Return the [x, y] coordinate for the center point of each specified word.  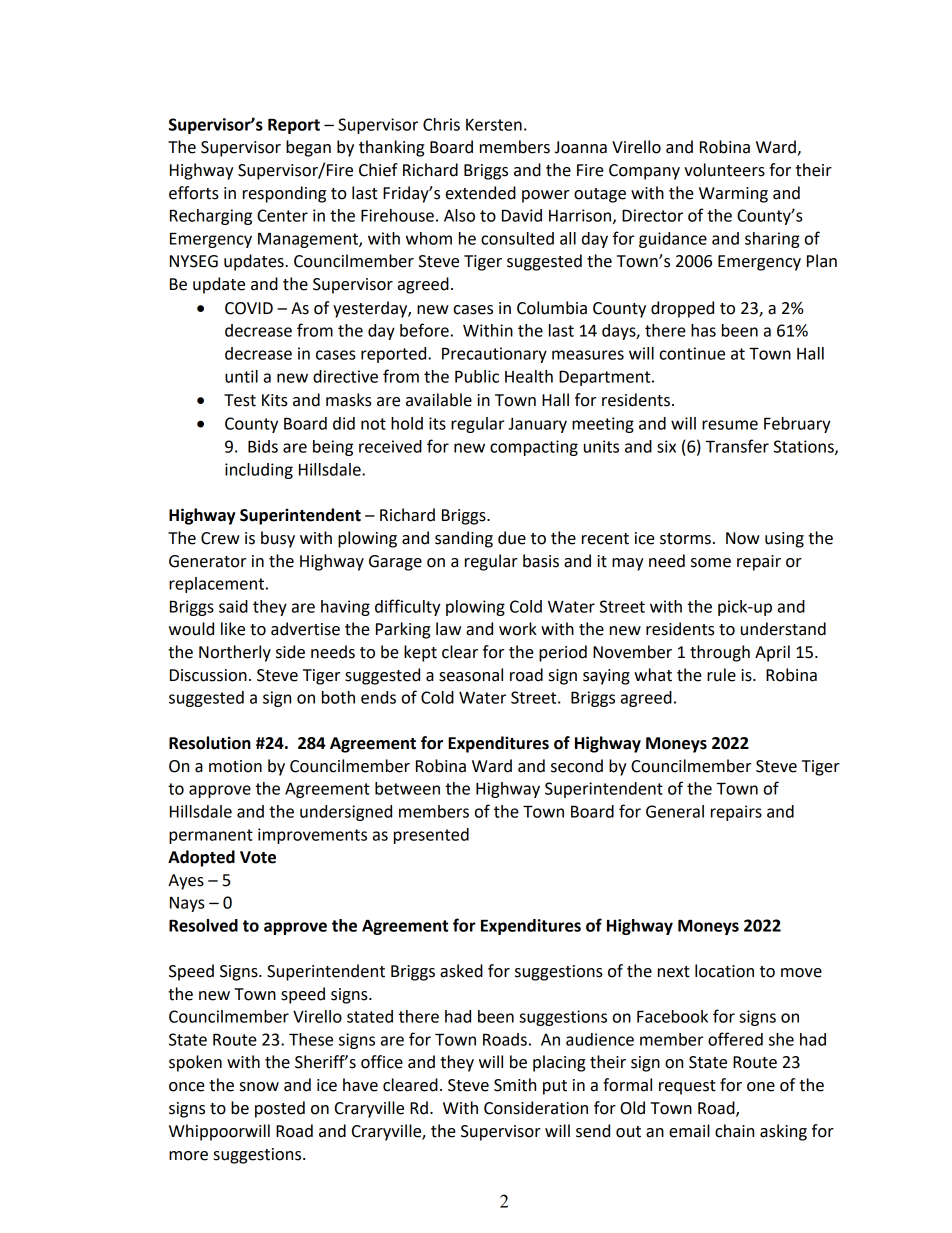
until [241, 376]
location [724, 971]
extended [481, 193]
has [703, 330]
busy [278, 539]
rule [721, 675]
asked [461, 971]
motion [235, 766]
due [512, 538]
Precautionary [494, 355]
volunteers [724, 170]
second [577, 766]
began [308, 148]
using [784, 540]
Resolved [203, 925]
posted [280, 1109]
